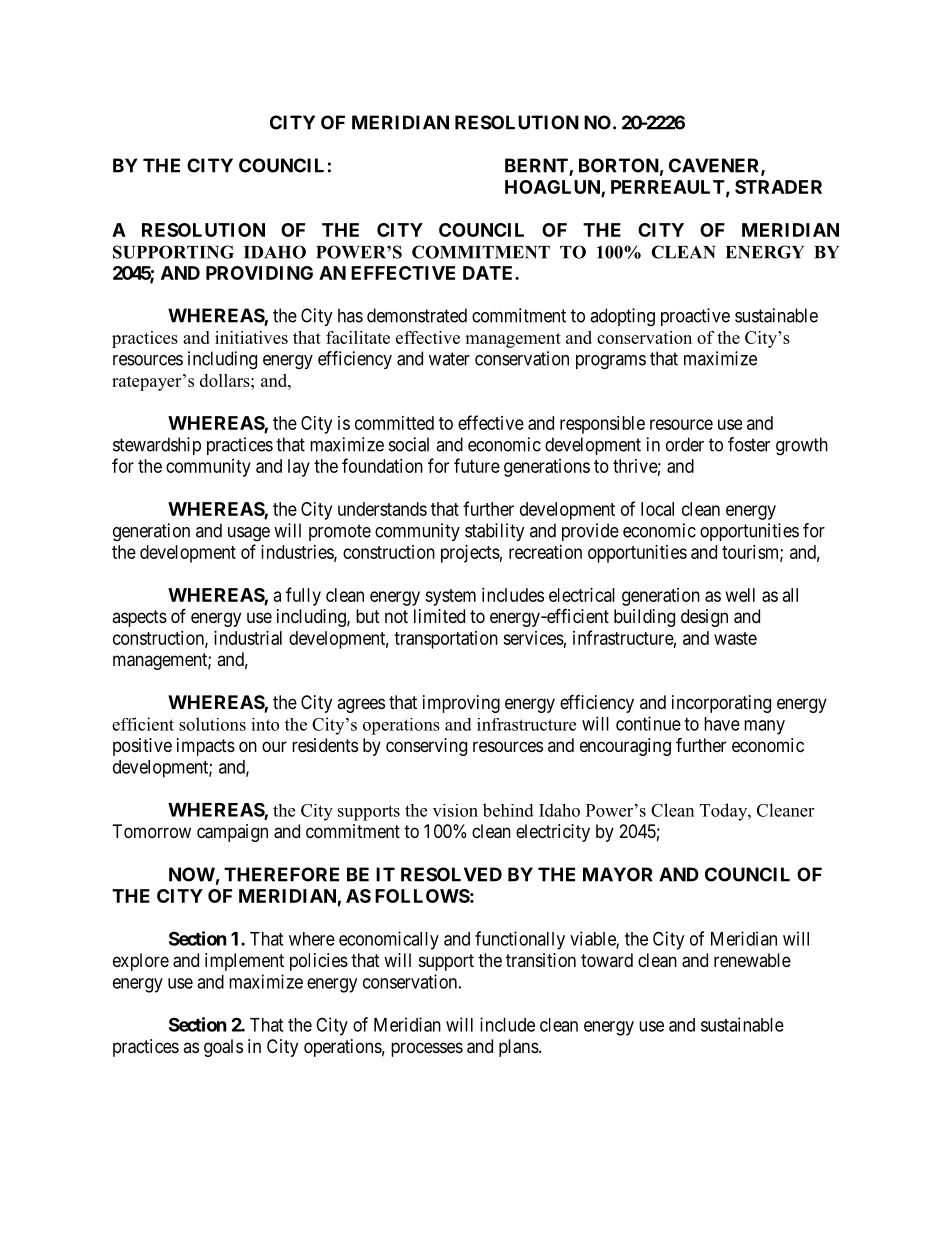 This document has height=1233, width=952. I want to click on PROVIDING, so click(259, 273).
